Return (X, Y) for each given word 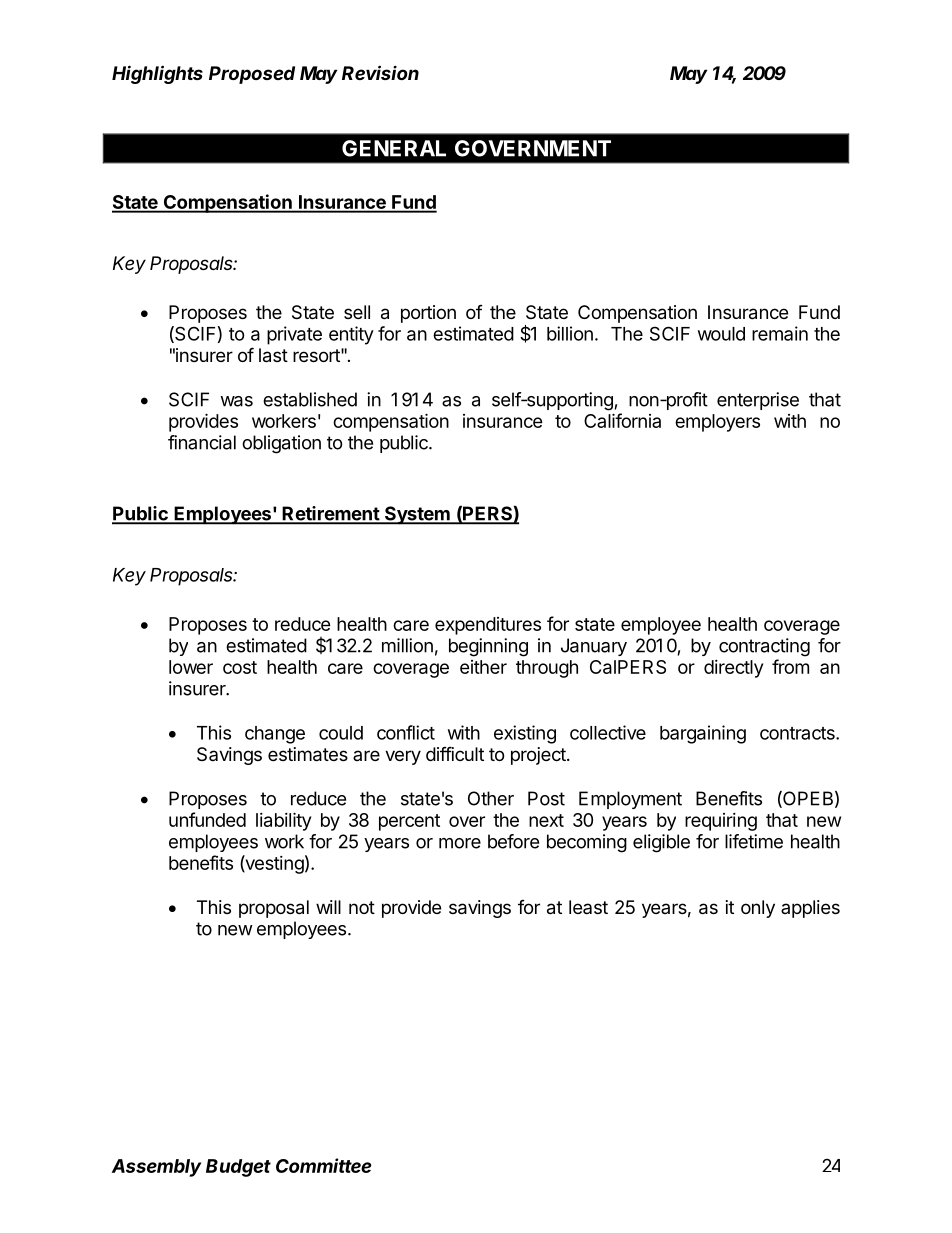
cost (240, 667)
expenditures (488, 626)
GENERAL (394, 148)
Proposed (252, 75)
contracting (764, 647)
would (721, 334)
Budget (238, 1168)
